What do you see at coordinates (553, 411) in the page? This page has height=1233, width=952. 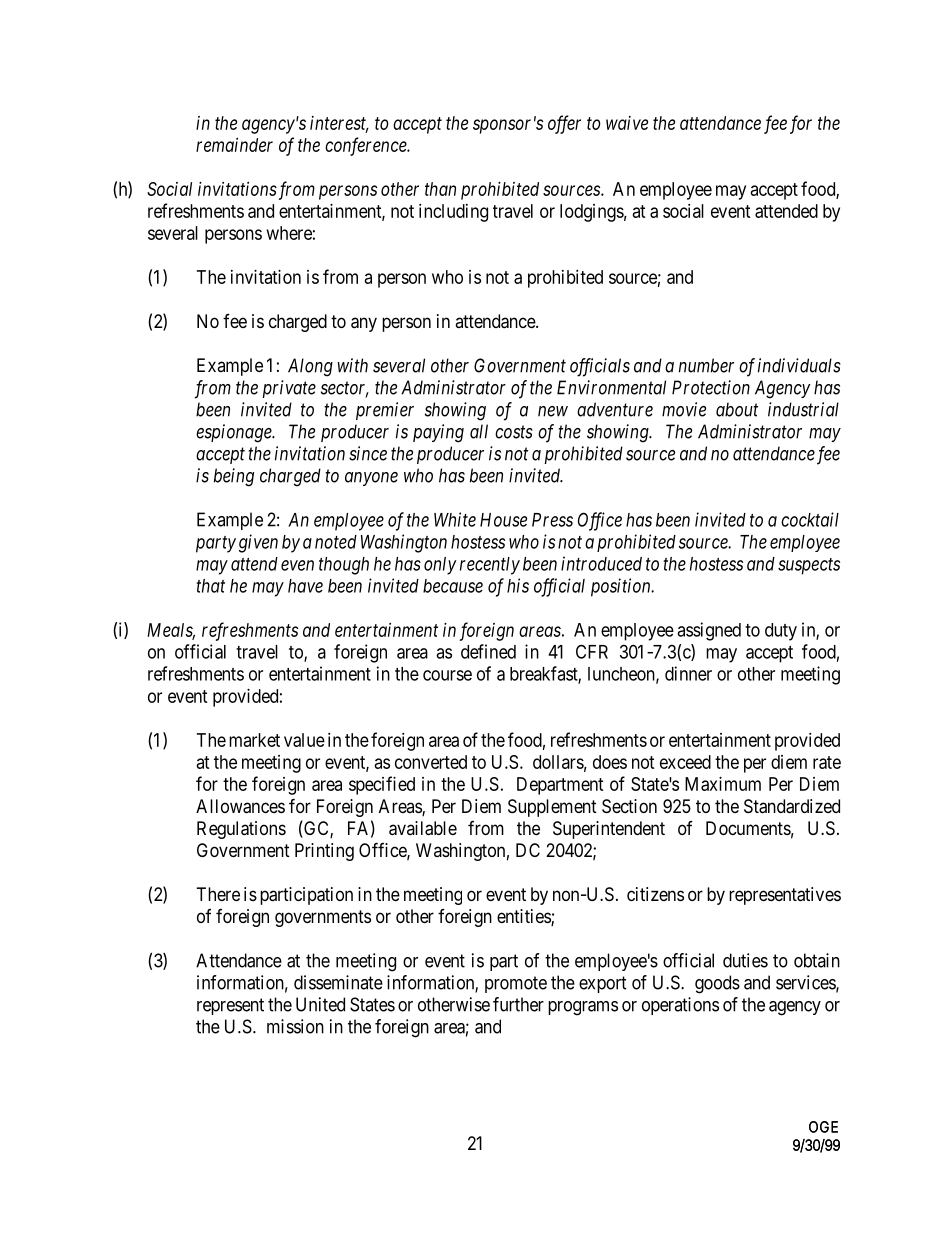 I see `new` at bounding box center [553, 411].
